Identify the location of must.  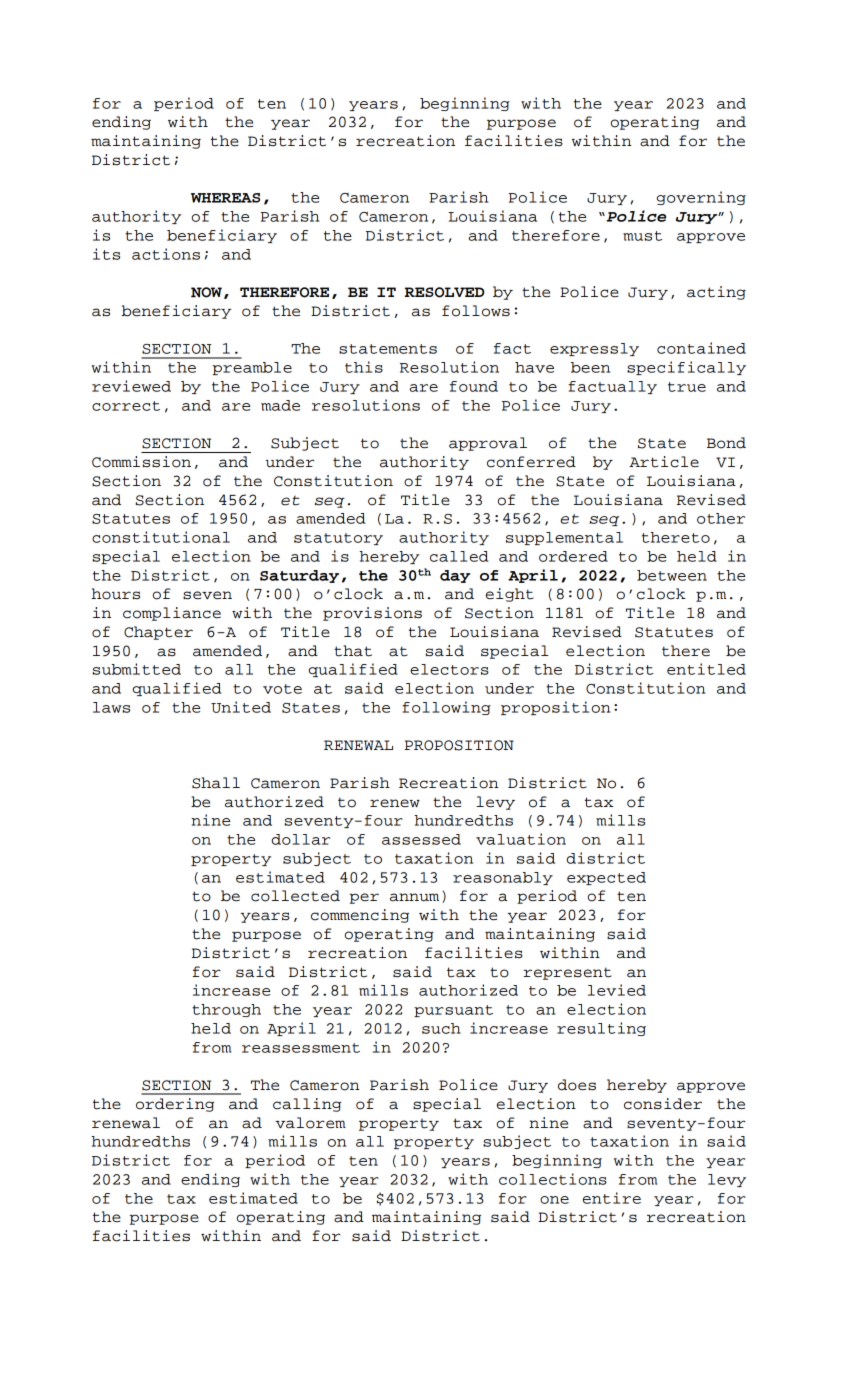
(642, 236).
